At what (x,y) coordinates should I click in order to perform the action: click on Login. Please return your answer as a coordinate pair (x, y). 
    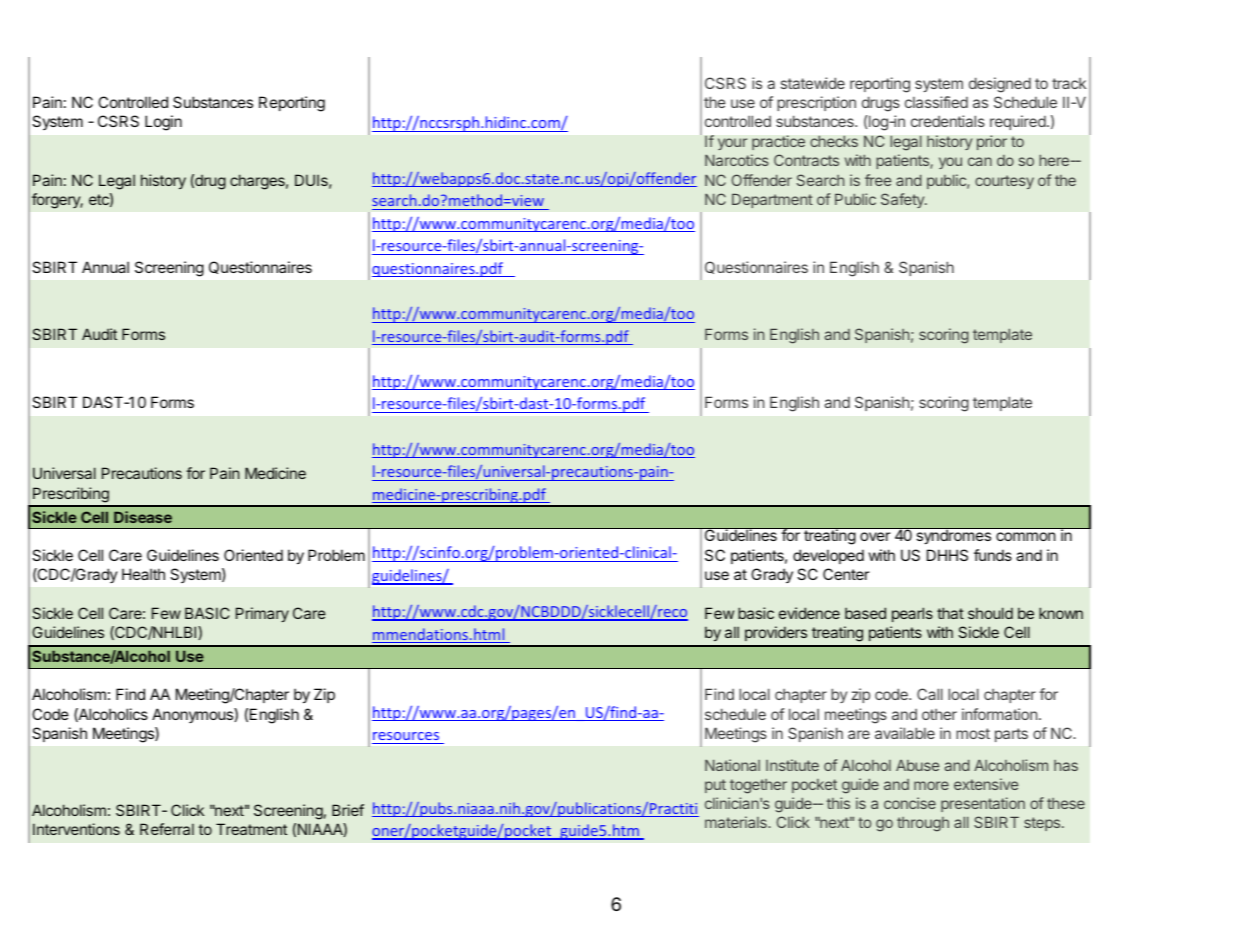
    Looking at the image, I should click on (163, 123).
